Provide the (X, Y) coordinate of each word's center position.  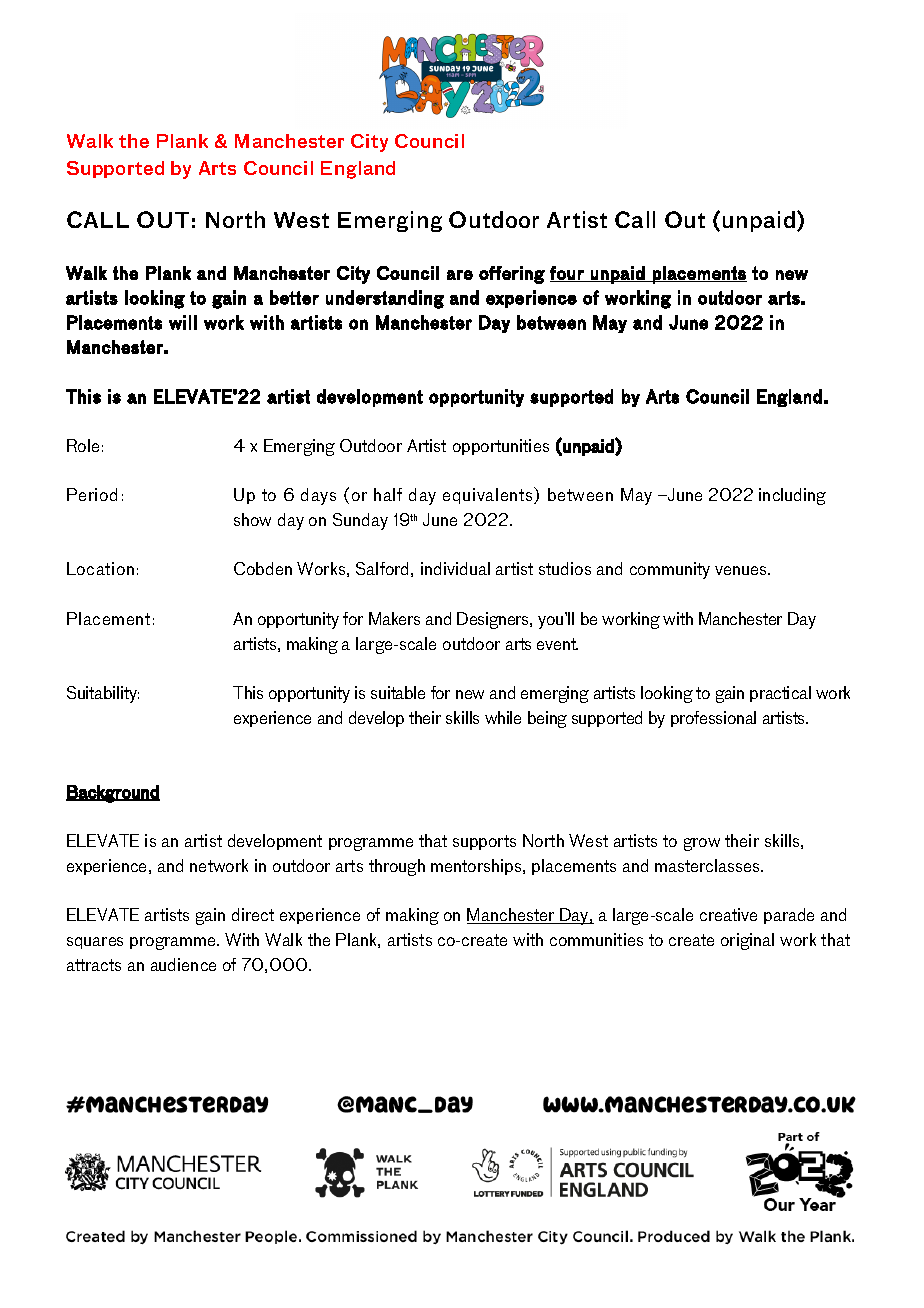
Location (100, 568)
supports (484, 842)
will (183, 322)
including (792, 496)
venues (742, 570)
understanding (385, 299)
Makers (394, 618)
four (568, 274)
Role (83, 445)
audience (183, 964)
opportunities (501, 447)
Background (113, 794)
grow (702, 844)
